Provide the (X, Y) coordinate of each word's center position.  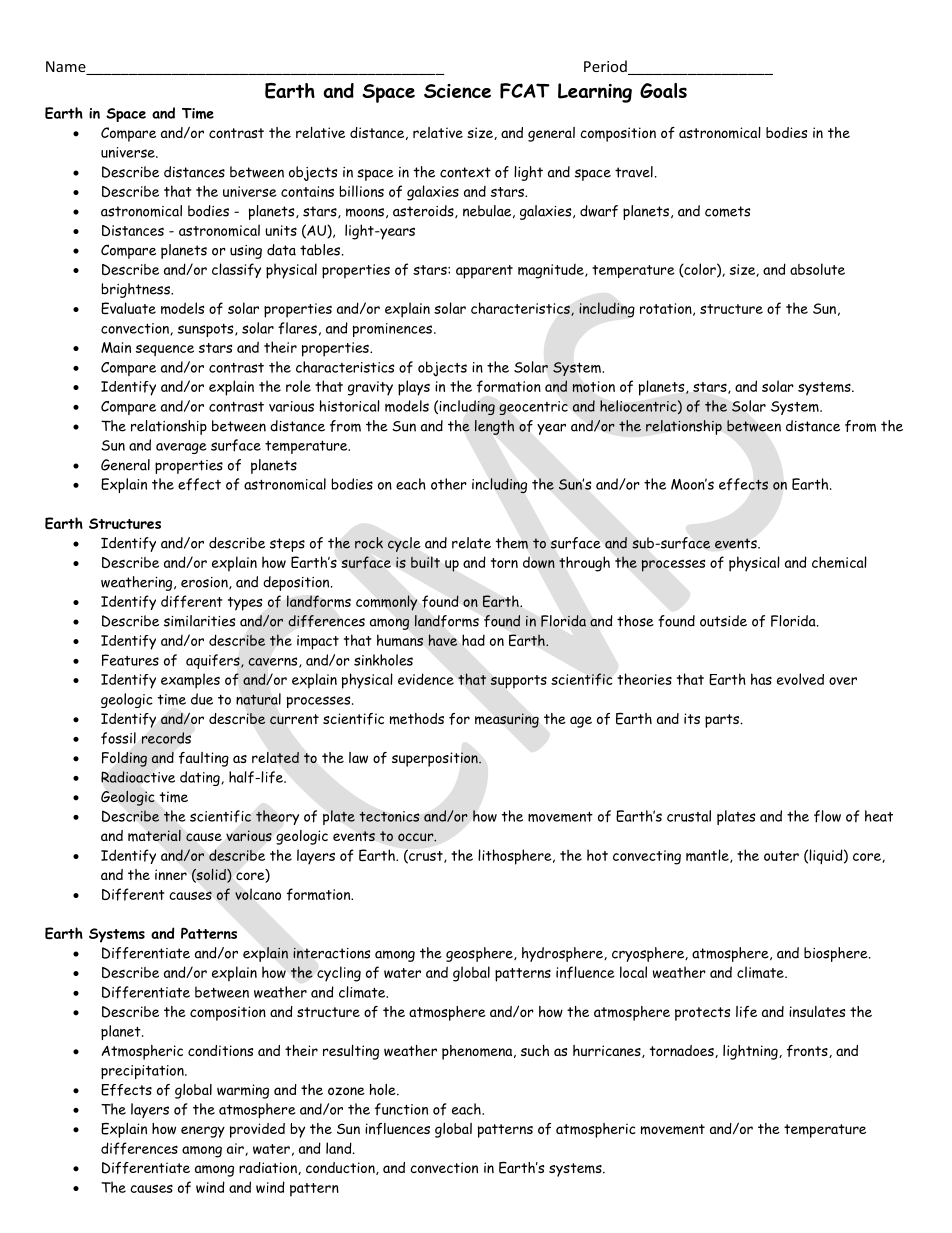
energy (203, 1132)
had (473, 640)
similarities (199, 621)
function (401, 1109)
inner (171, 874)
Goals (663, 90)
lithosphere (516, 857)
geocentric (533, 408)
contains (307, 191)
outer (781, 856)
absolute (817, 269)
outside (723, 621)
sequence (165, 350)
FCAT (525, 91)
